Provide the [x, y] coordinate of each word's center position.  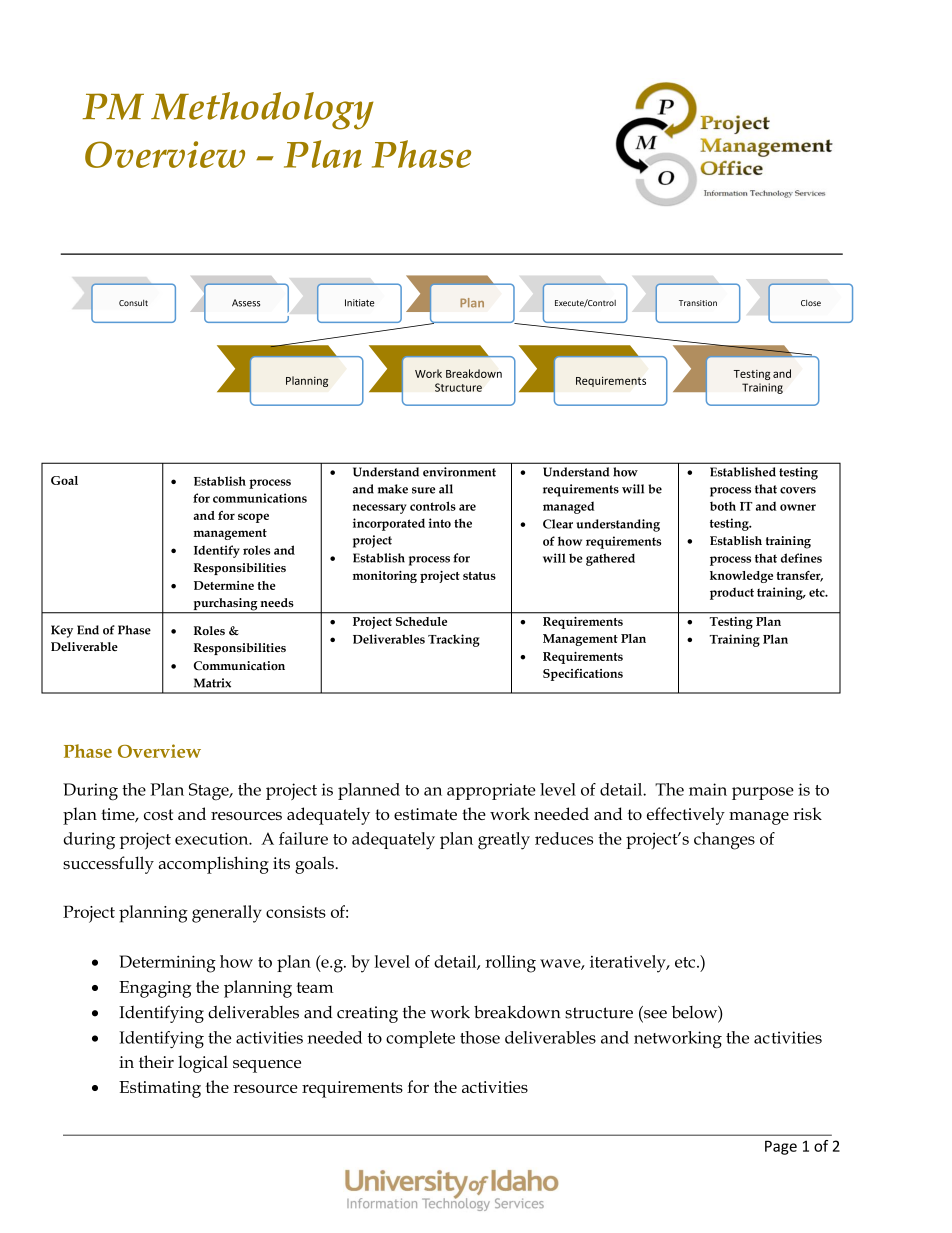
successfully [108, 865]
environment [459, 472]
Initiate [359, 303]
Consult [133, 303]
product [732, 593]
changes [724, 841]
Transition [698, 303]
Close [811, 303]
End [88, 630]
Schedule [421, 621]
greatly [504, 841]
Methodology [262, 111]
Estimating [160, 1089]
